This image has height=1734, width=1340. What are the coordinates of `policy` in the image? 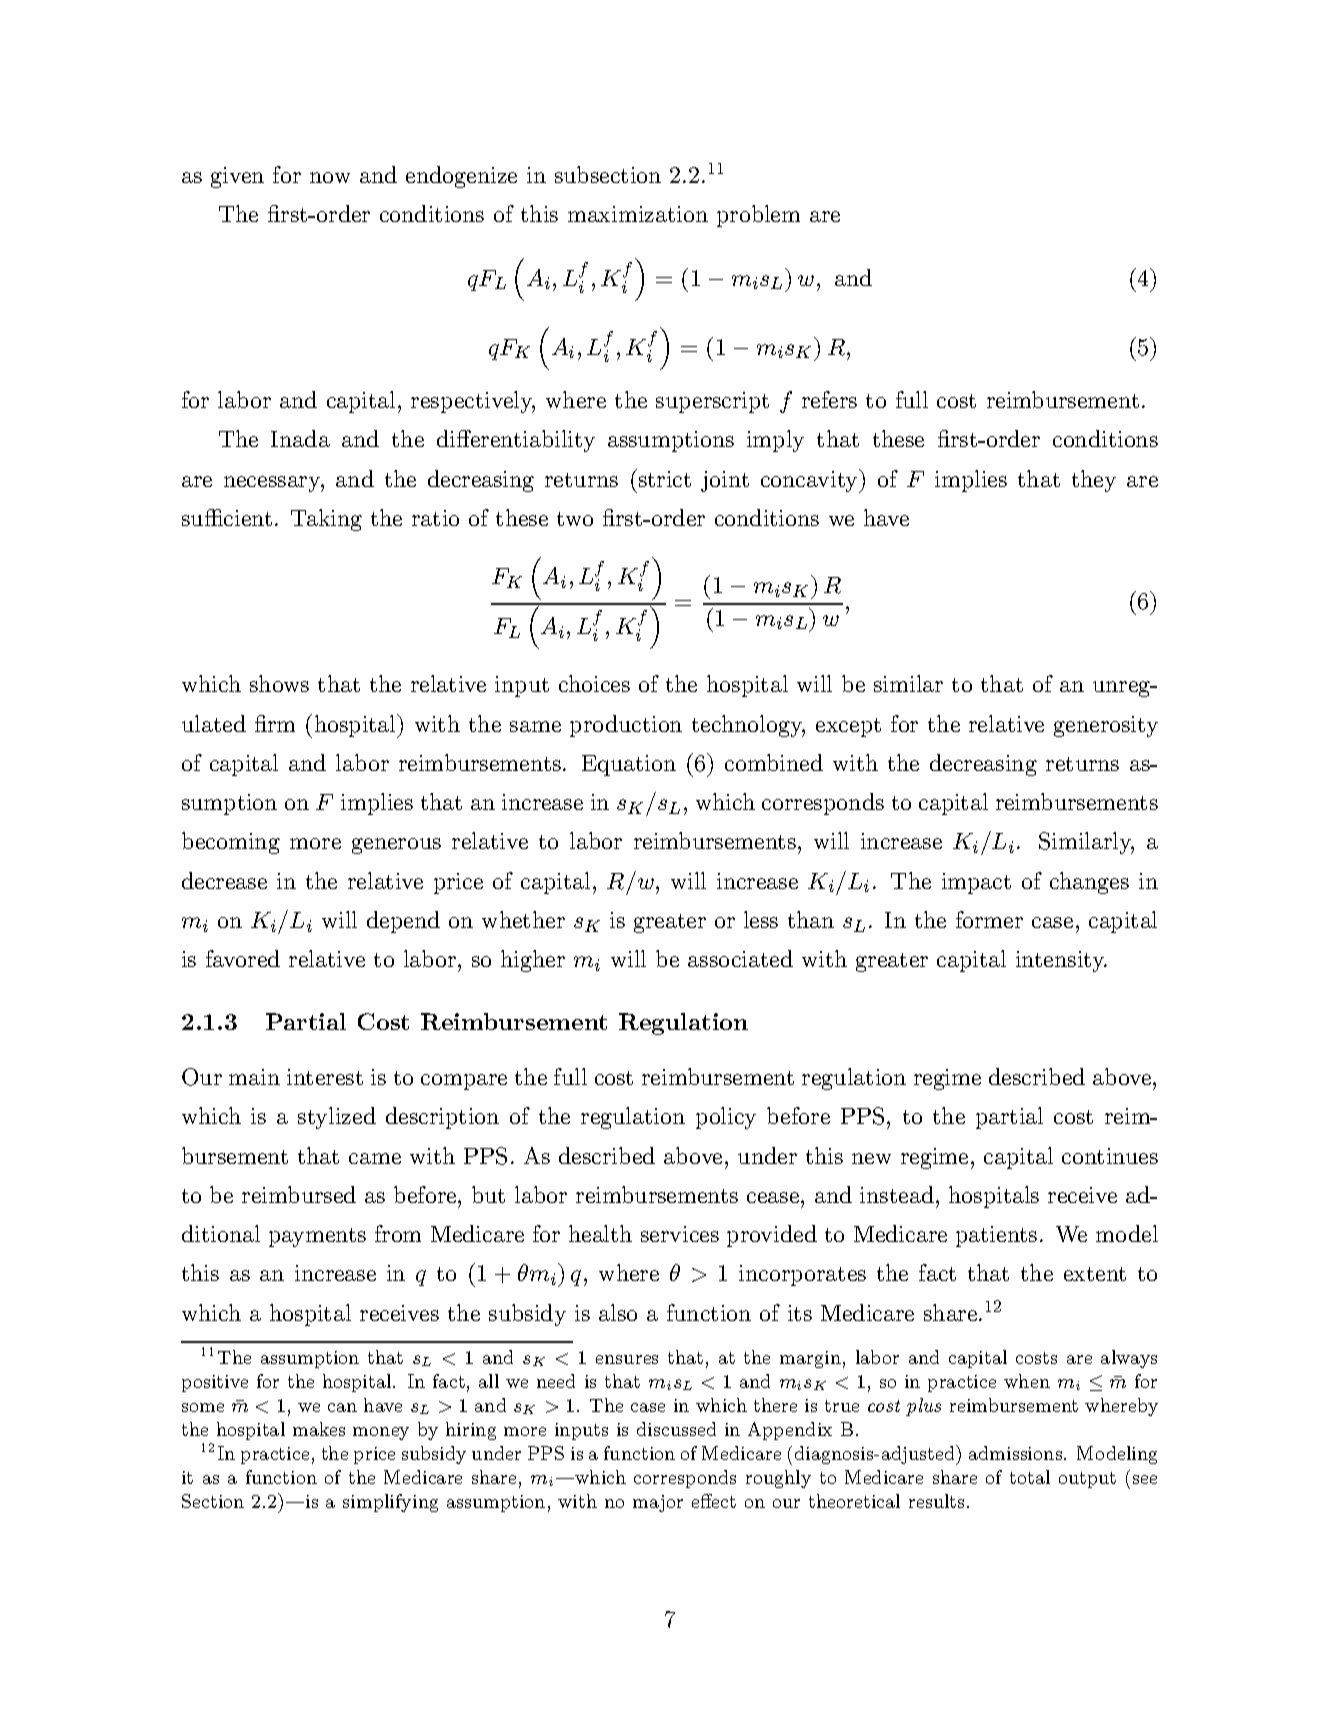 It's located at (726, 1118).
